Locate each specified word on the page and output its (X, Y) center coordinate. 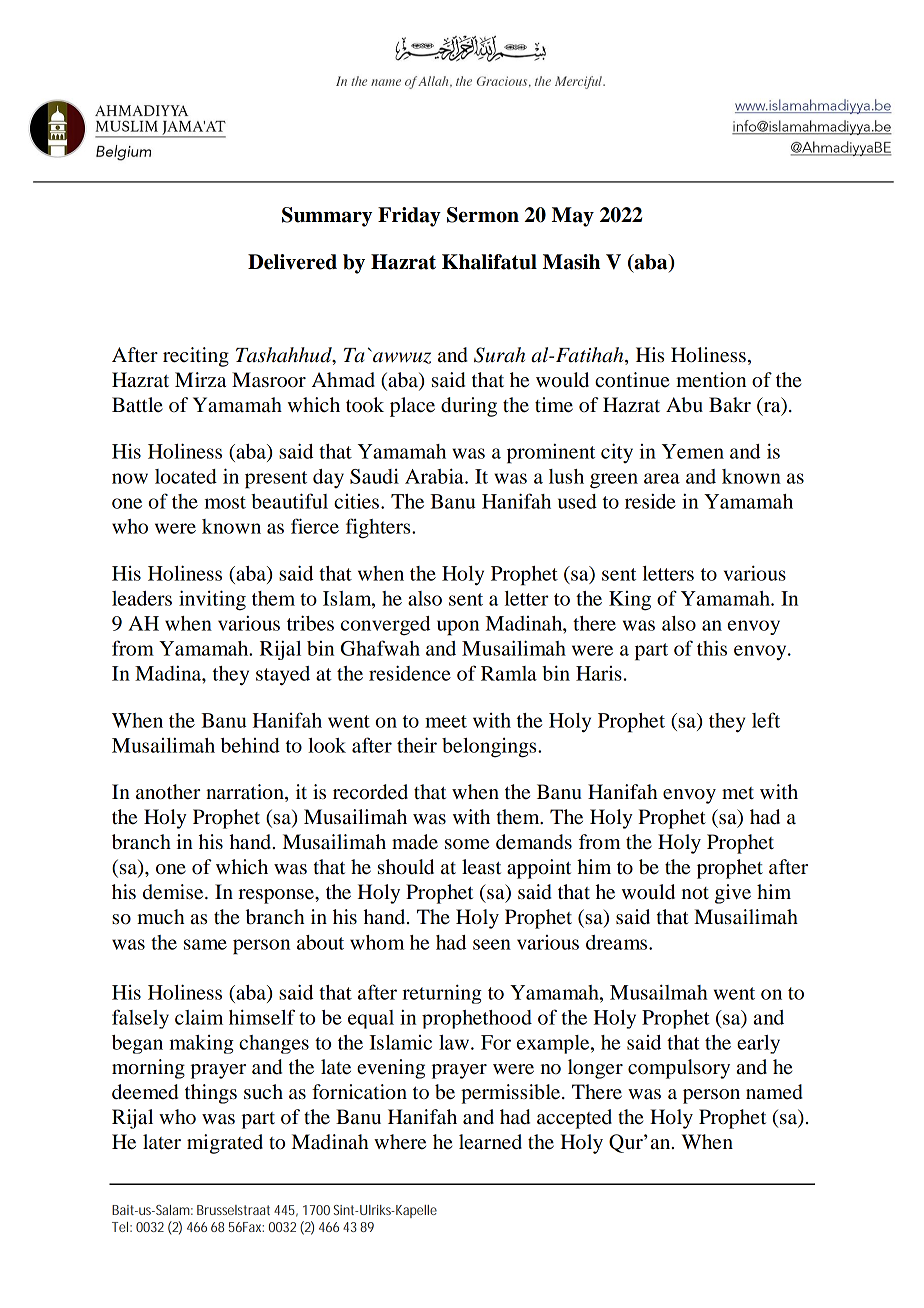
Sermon (483, 215)
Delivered (292, 262)
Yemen (693, 451)
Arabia (435, 476)
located (186, 476)
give (733, 894)
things (211, 1094)
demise (174, 892)
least (481, 867)
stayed (283, 676)
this (712, 648)
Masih (571, 262)
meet (446, 721)
